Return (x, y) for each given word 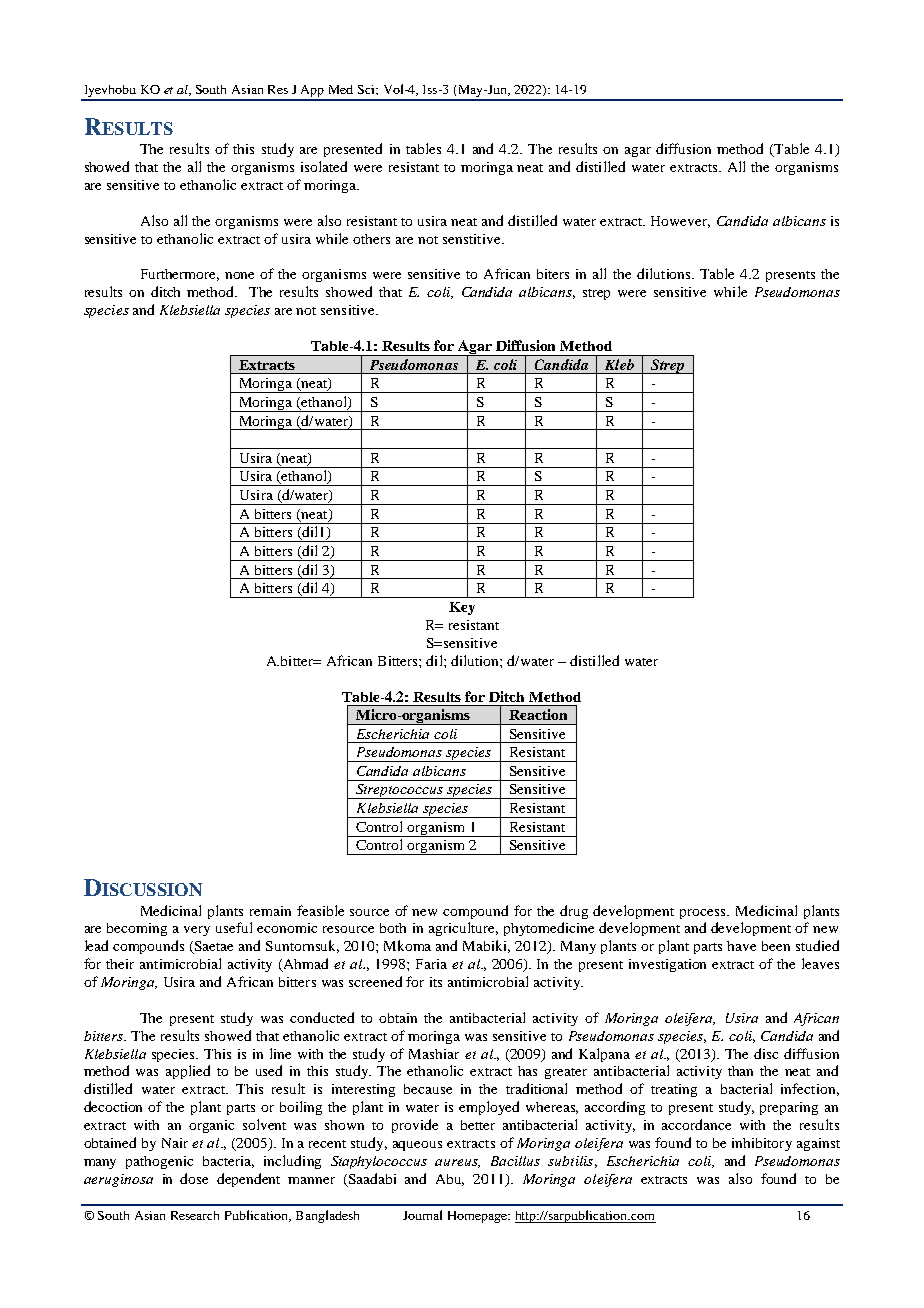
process (704, 914)
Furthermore (180, 275)
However (680, 222)
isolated (324, 166)
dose (194, 1178)
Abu (450, 1180)
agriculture (463, 929)
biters (553, 274)
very (197, 931)
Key (462, 608)
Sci (367, 89)
